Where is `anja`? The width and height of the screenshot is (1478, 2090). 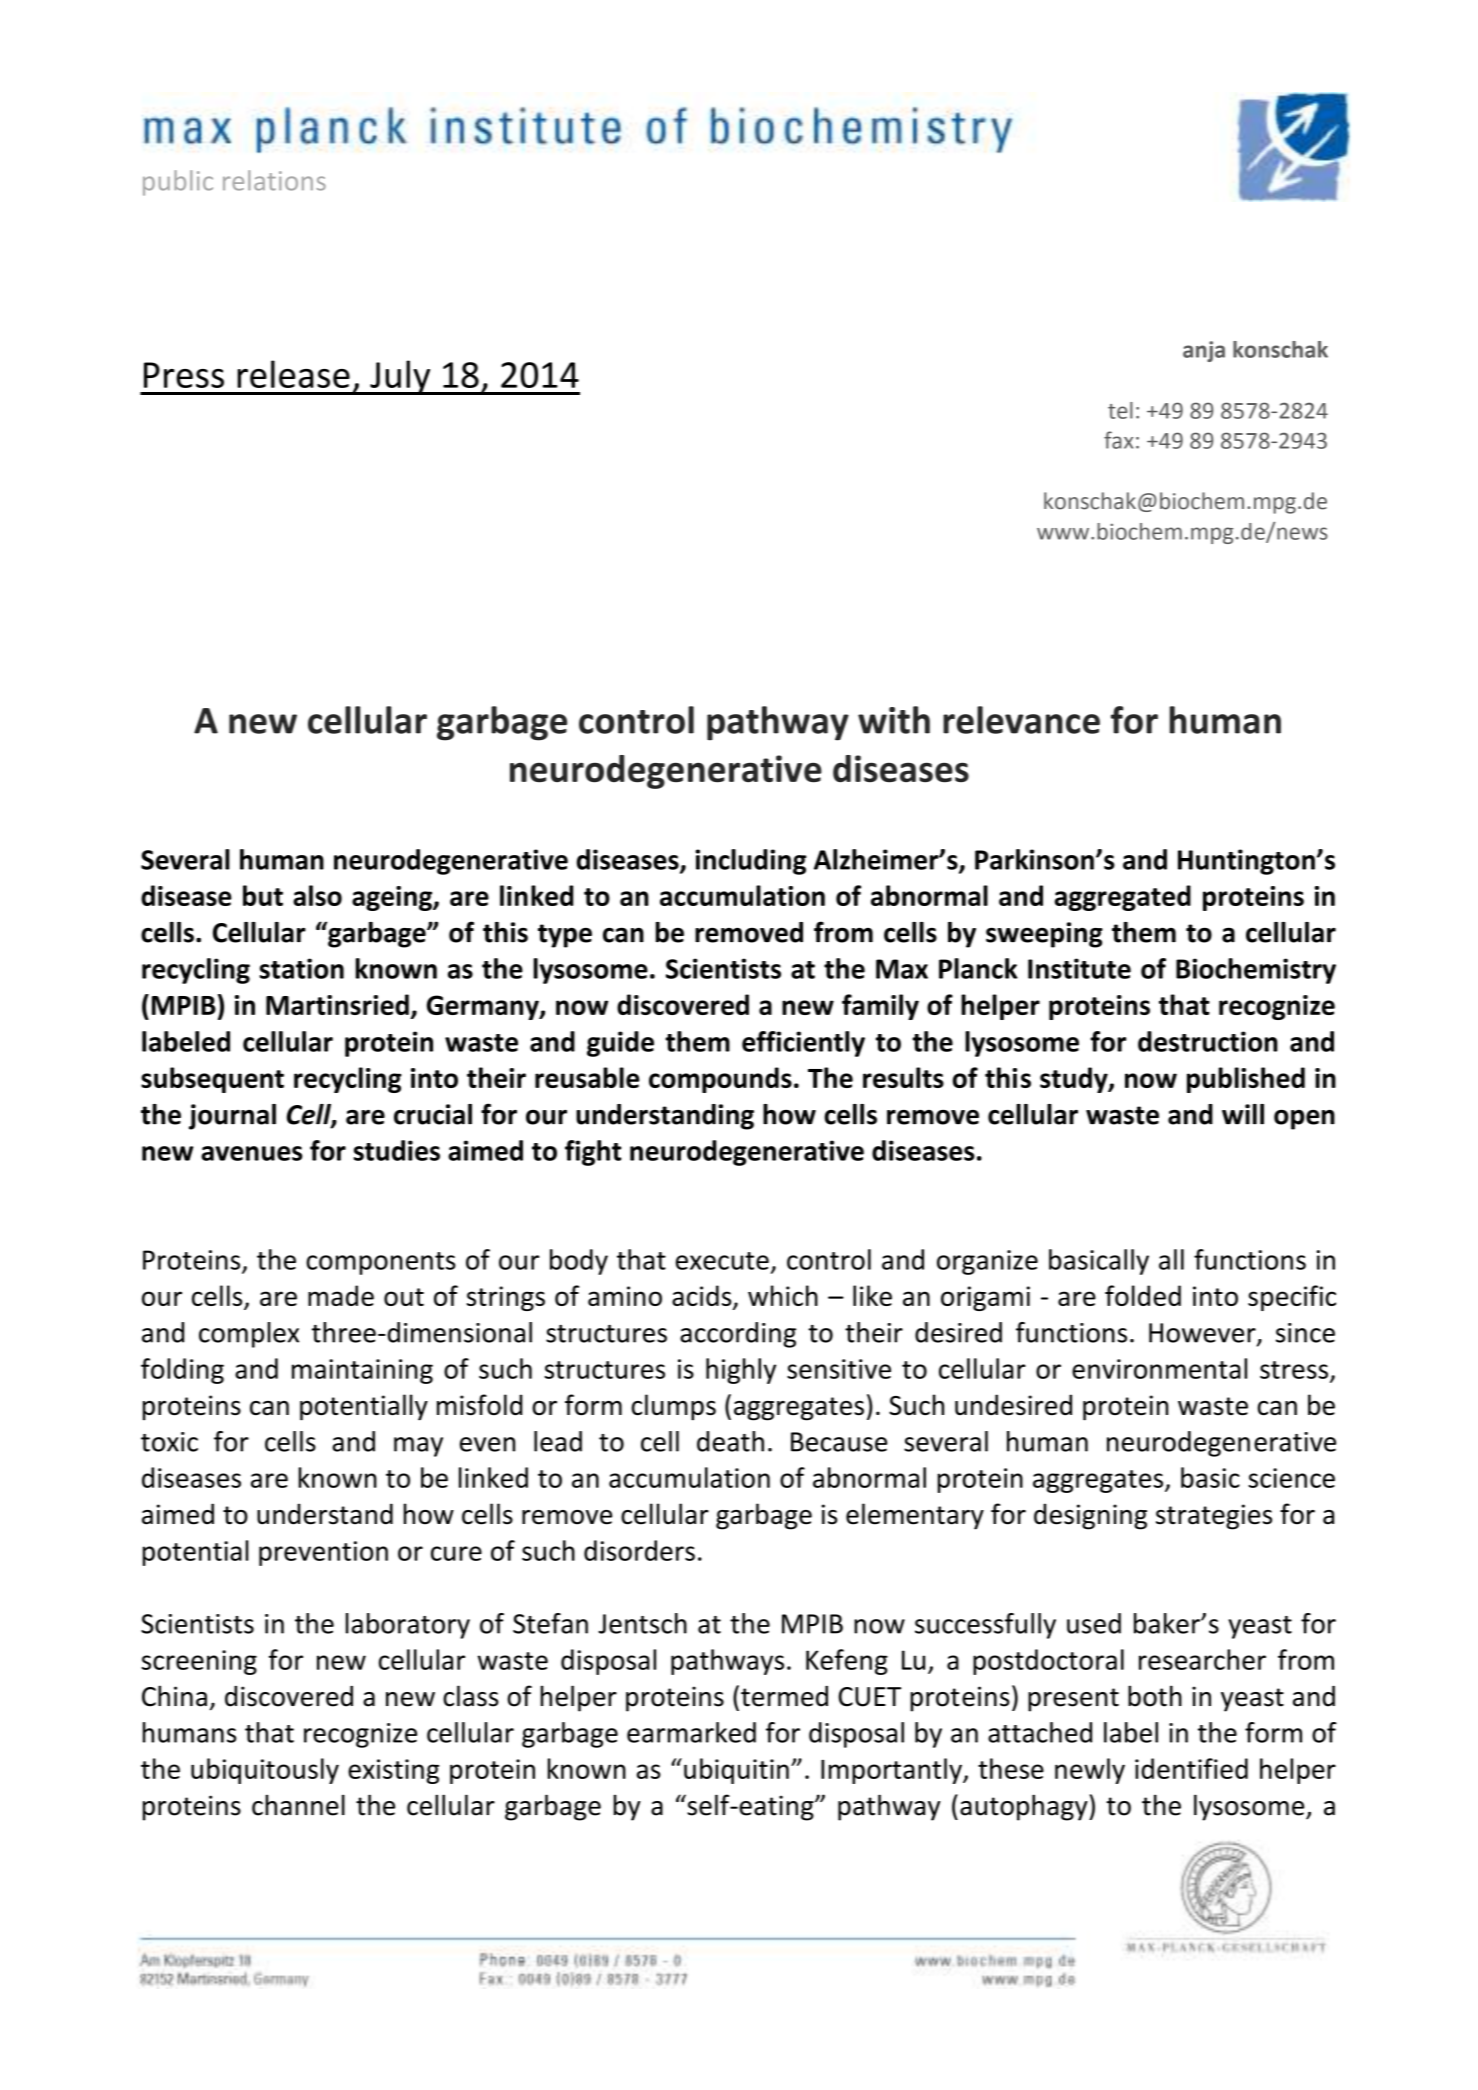 anja is located at coordinates (1204, 351).
